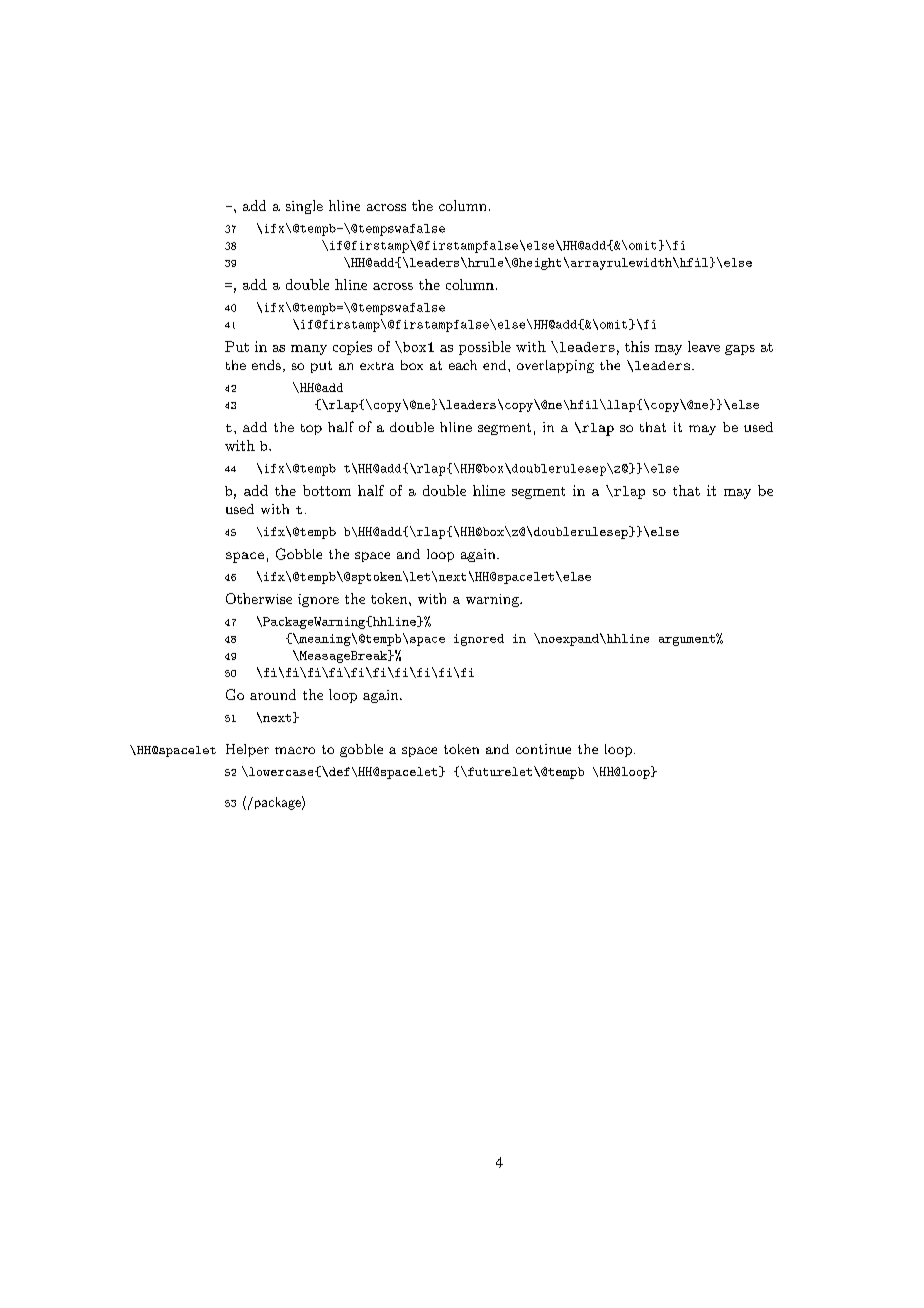 The image size is (924, 1308). Describe the element at coordinates (637, 346) in the screenshot. I see `this` at that location.
